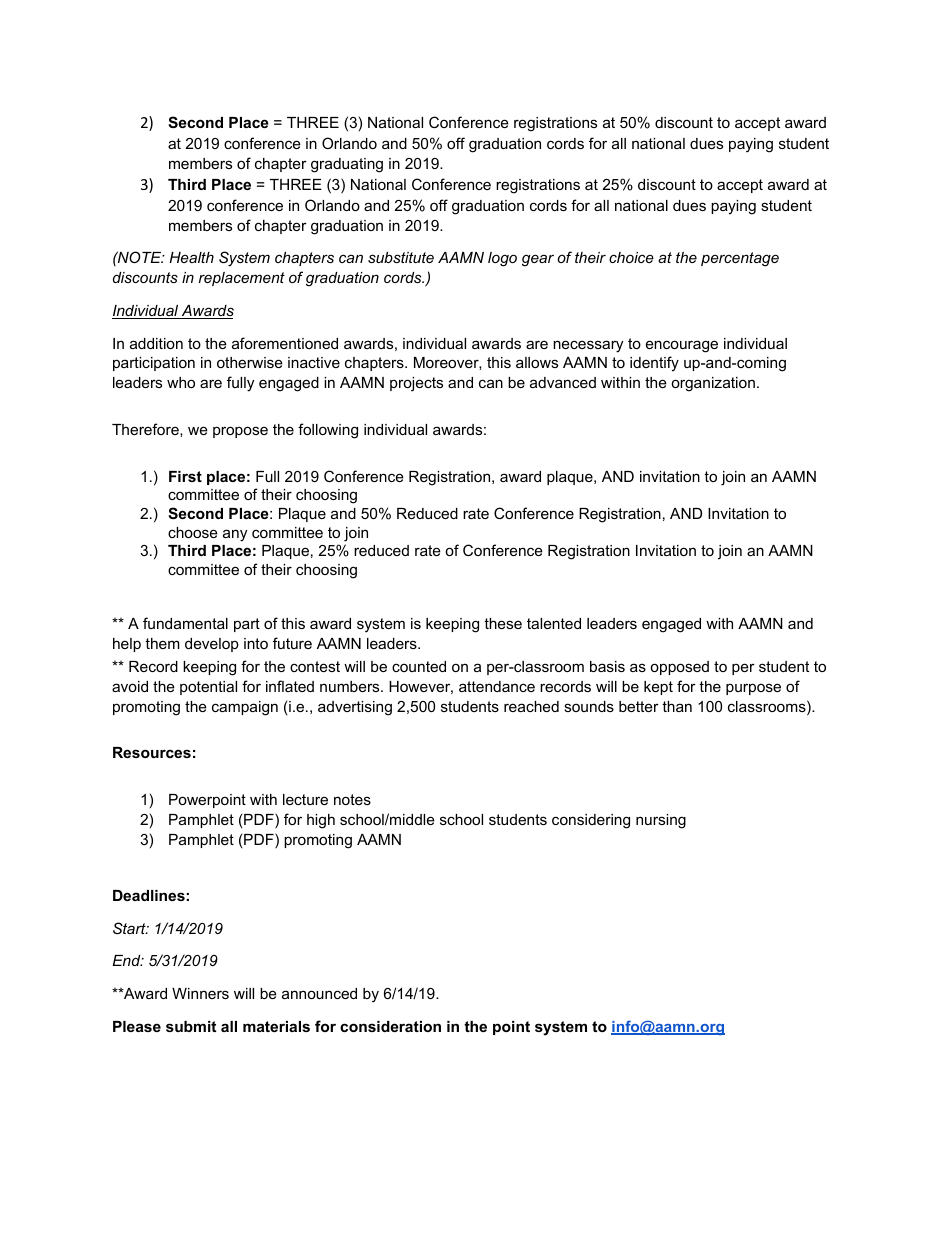  What do you see at coordinates (416, 384) in the image?
I see `projects` at bounding box center [416, 384].
